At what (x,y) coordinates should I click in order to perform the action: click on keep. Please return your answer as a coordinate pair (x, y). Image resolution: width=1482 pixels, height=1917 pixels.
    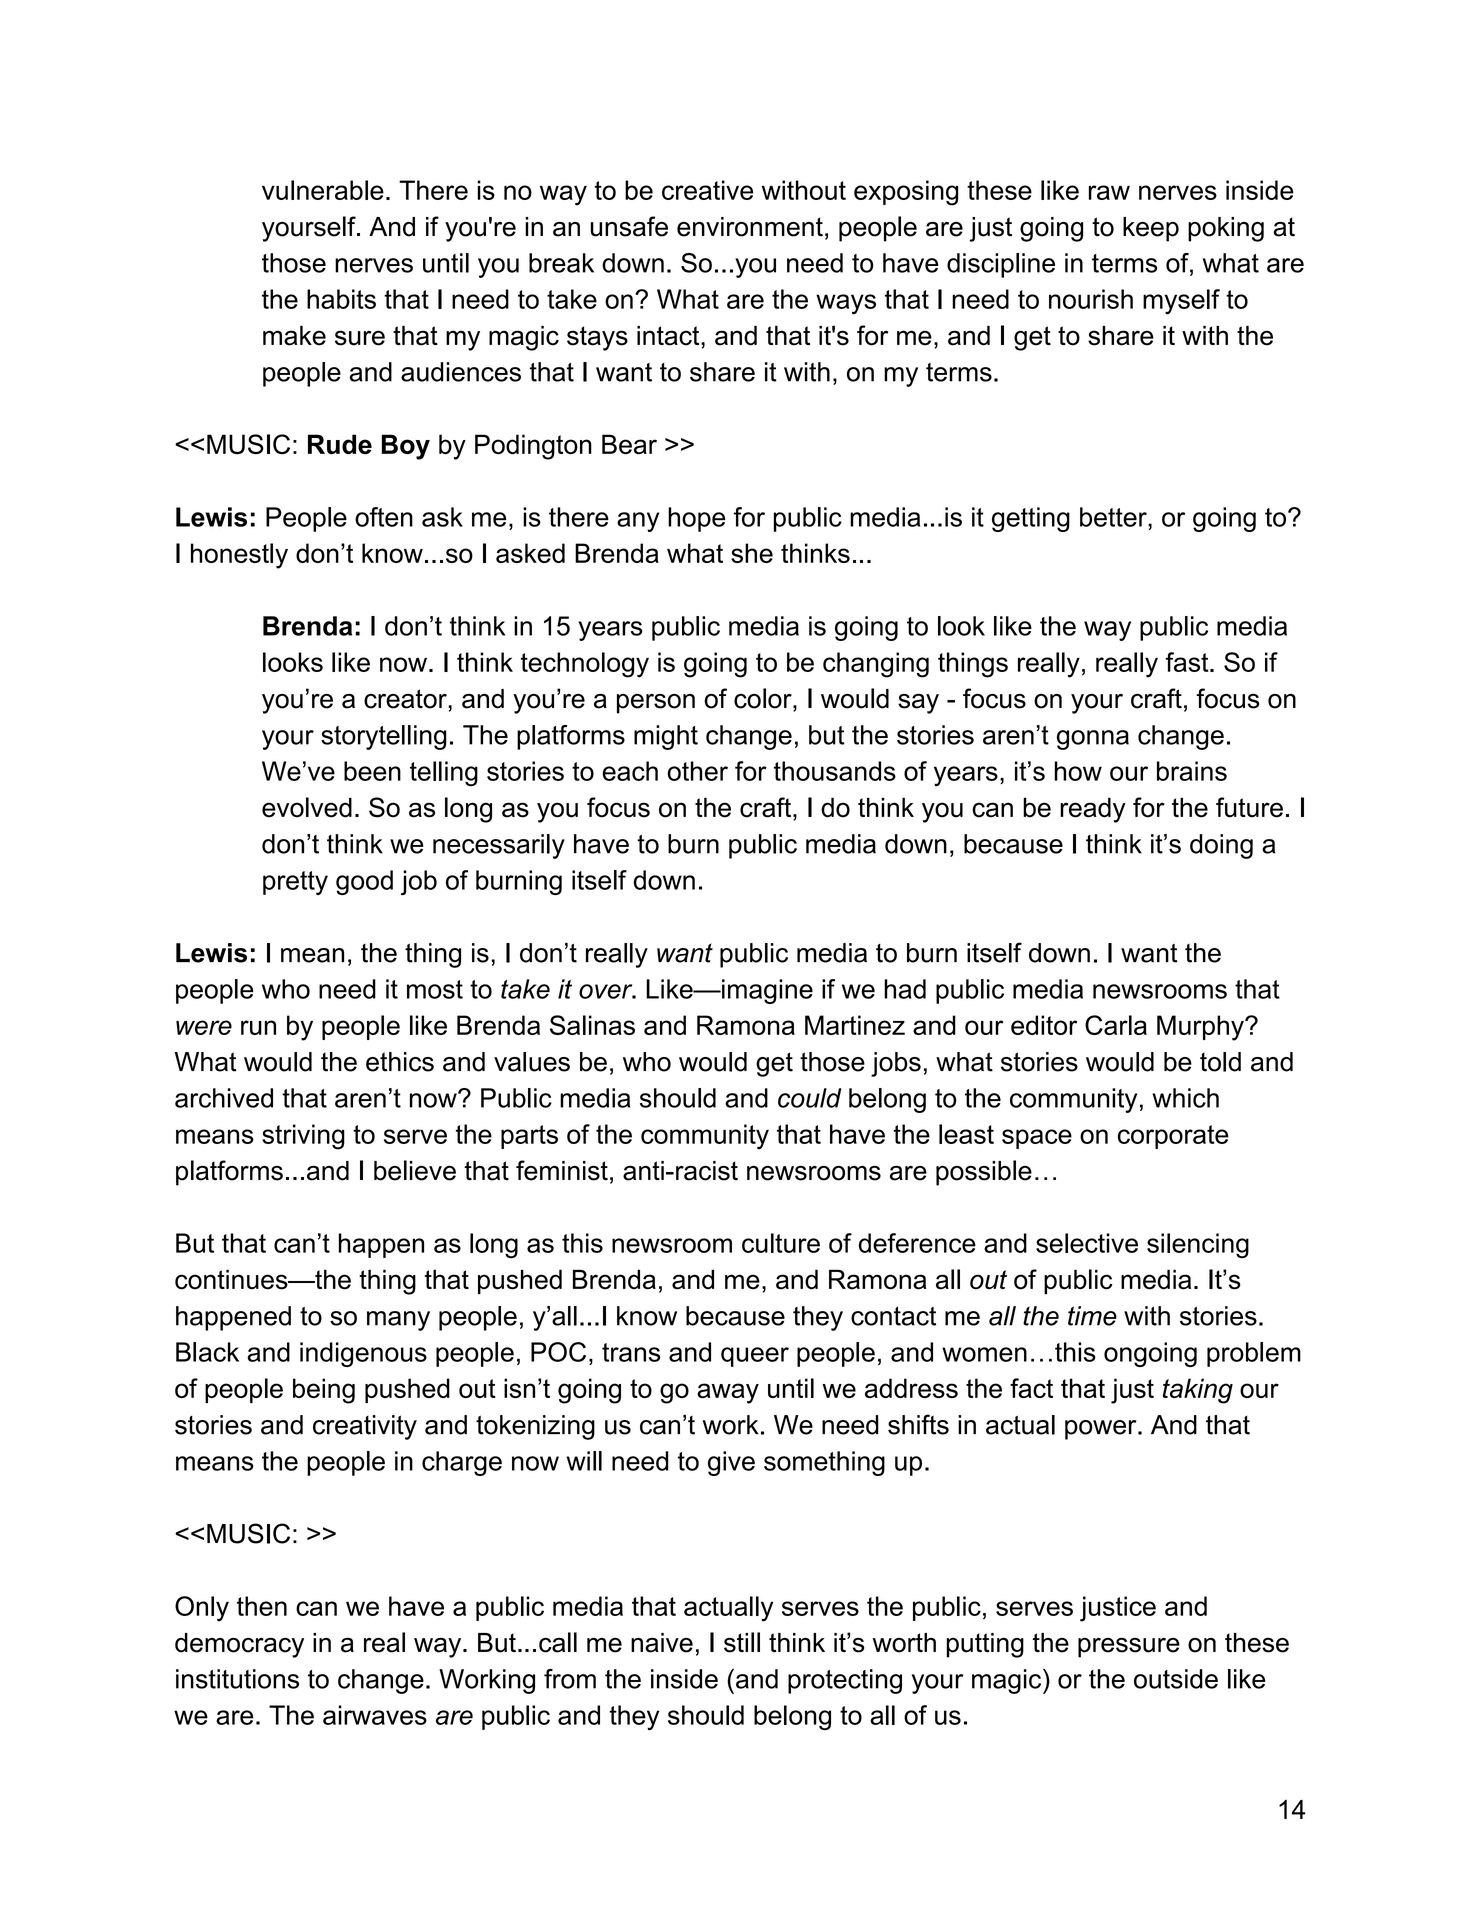
    Looking at the image, I should click on (1151, 229).
